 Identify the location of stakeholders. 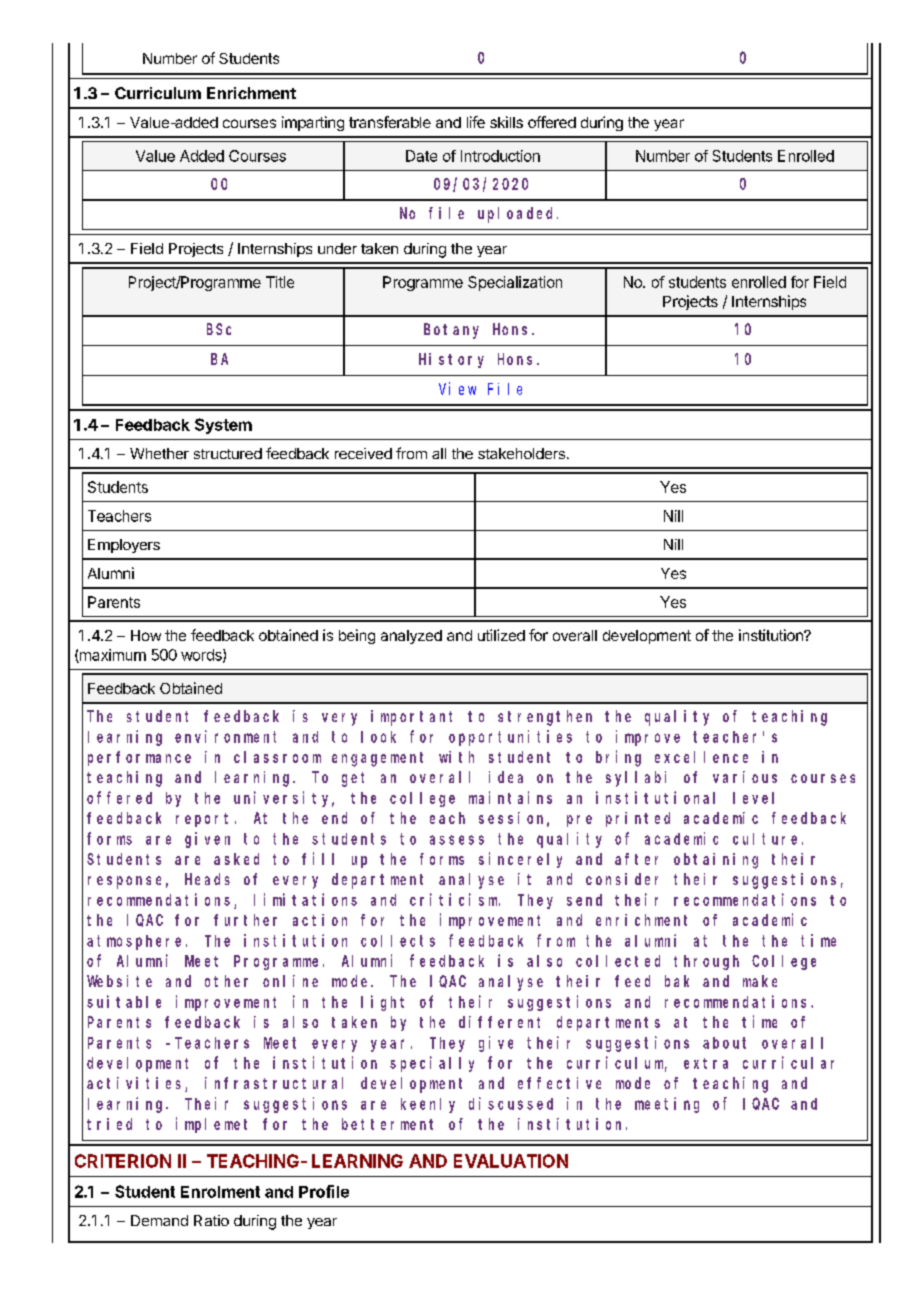
(521, 453).
